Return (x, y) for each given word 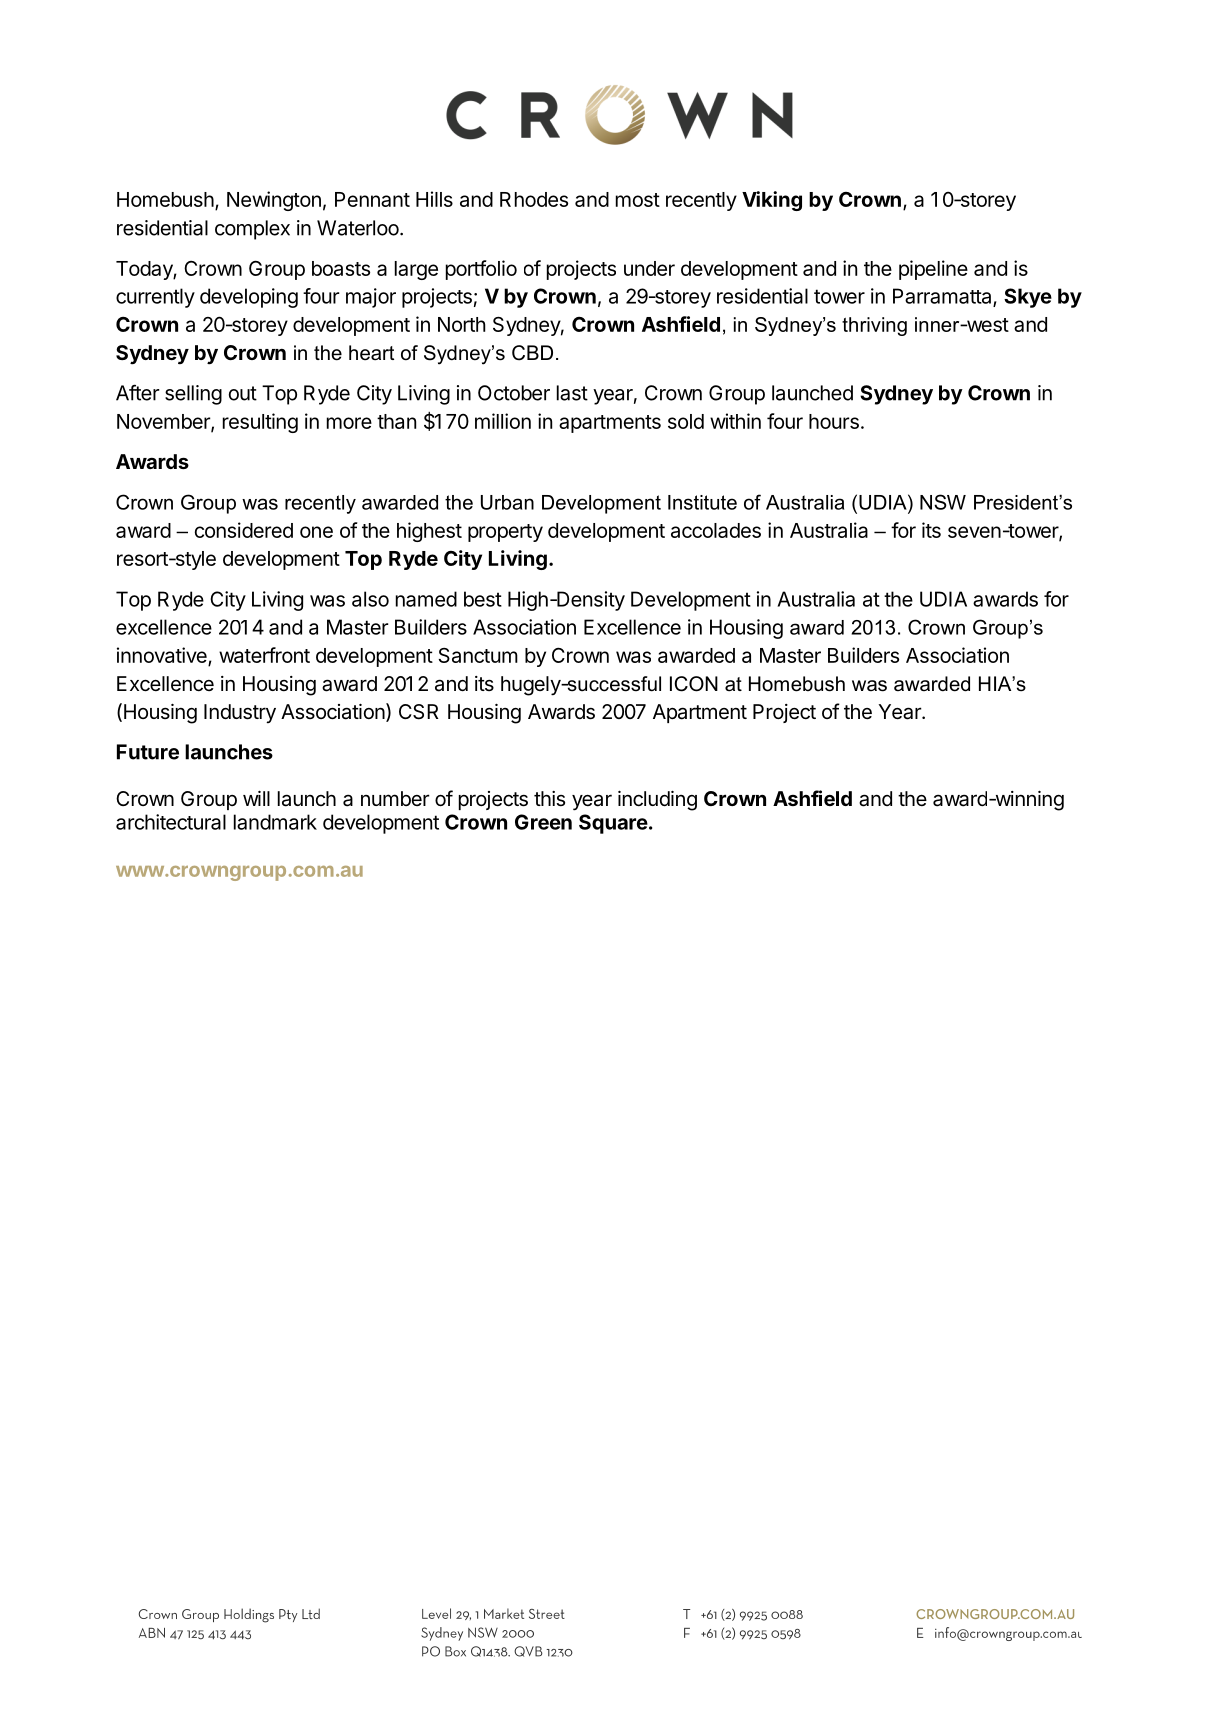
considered (244, 530)
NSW (943, 502)
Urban (507, 502)
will (256, 798)
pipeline (933, 270)
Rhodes (534, 199)
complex (252, 230)
